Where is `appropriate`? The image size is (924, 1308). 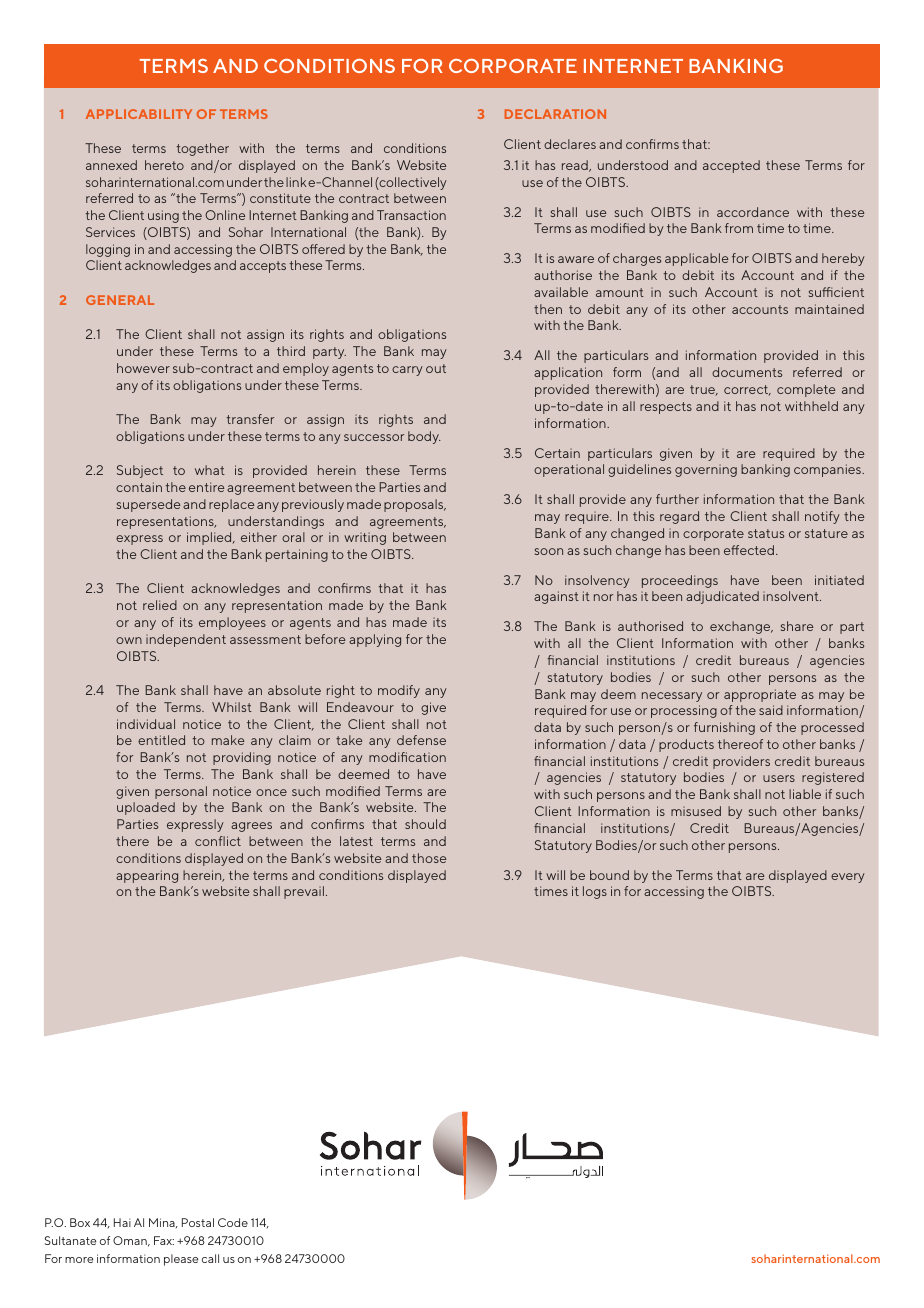
appropriate is located at coordinates (760, 695).
